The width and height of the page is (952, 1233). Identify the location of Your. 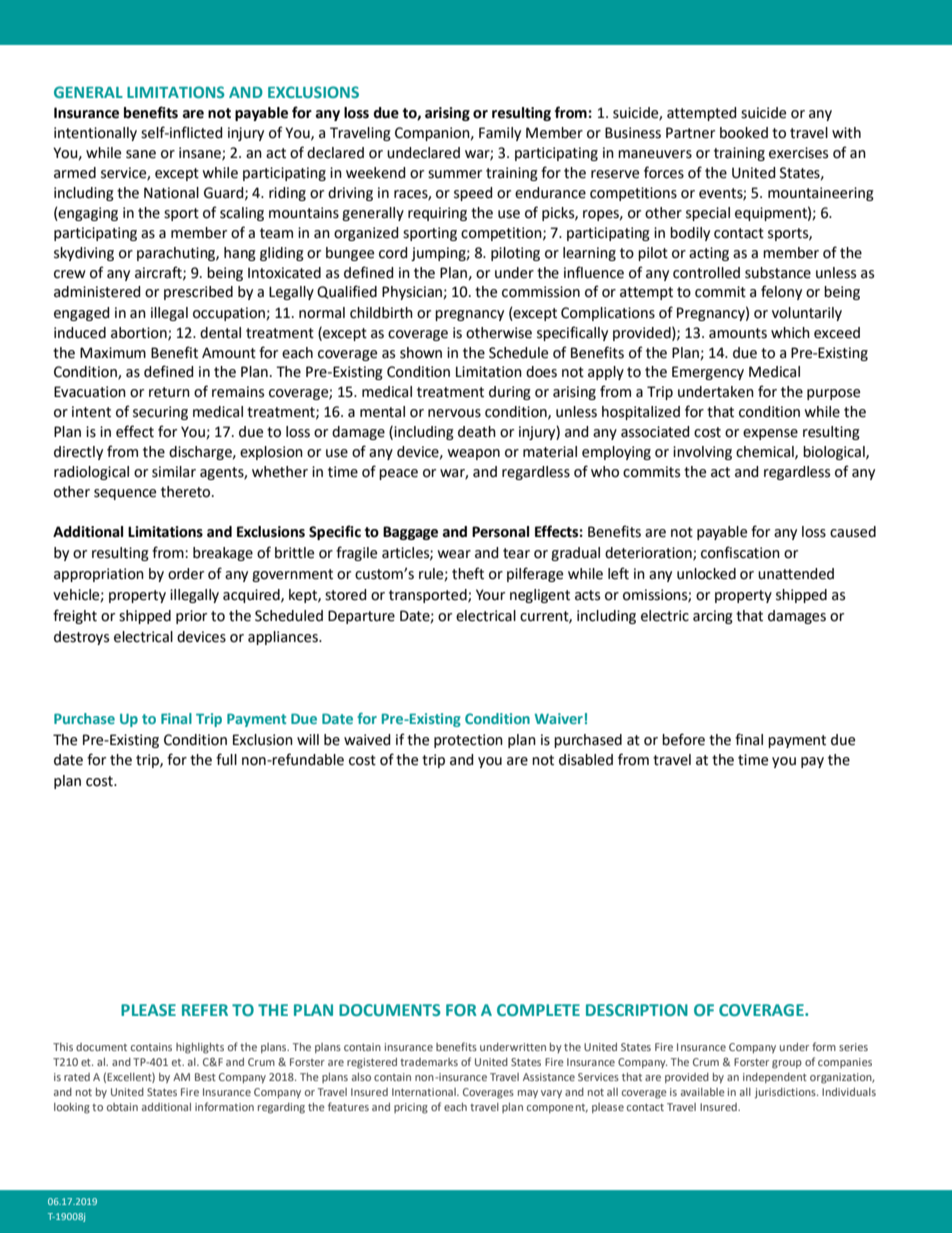
(490, 595).
